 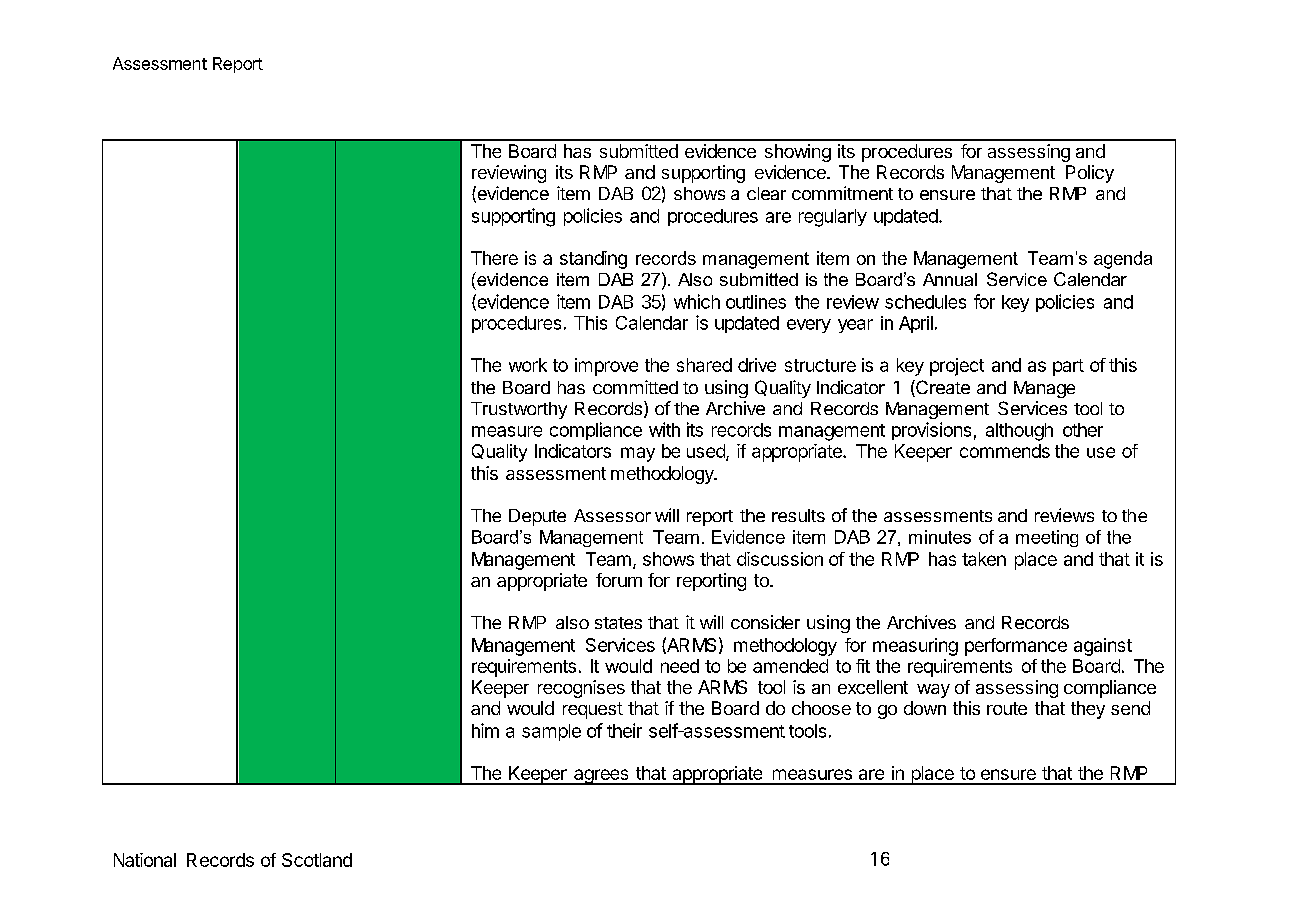 I want to click on agrees, so click(x=601, y=777).
